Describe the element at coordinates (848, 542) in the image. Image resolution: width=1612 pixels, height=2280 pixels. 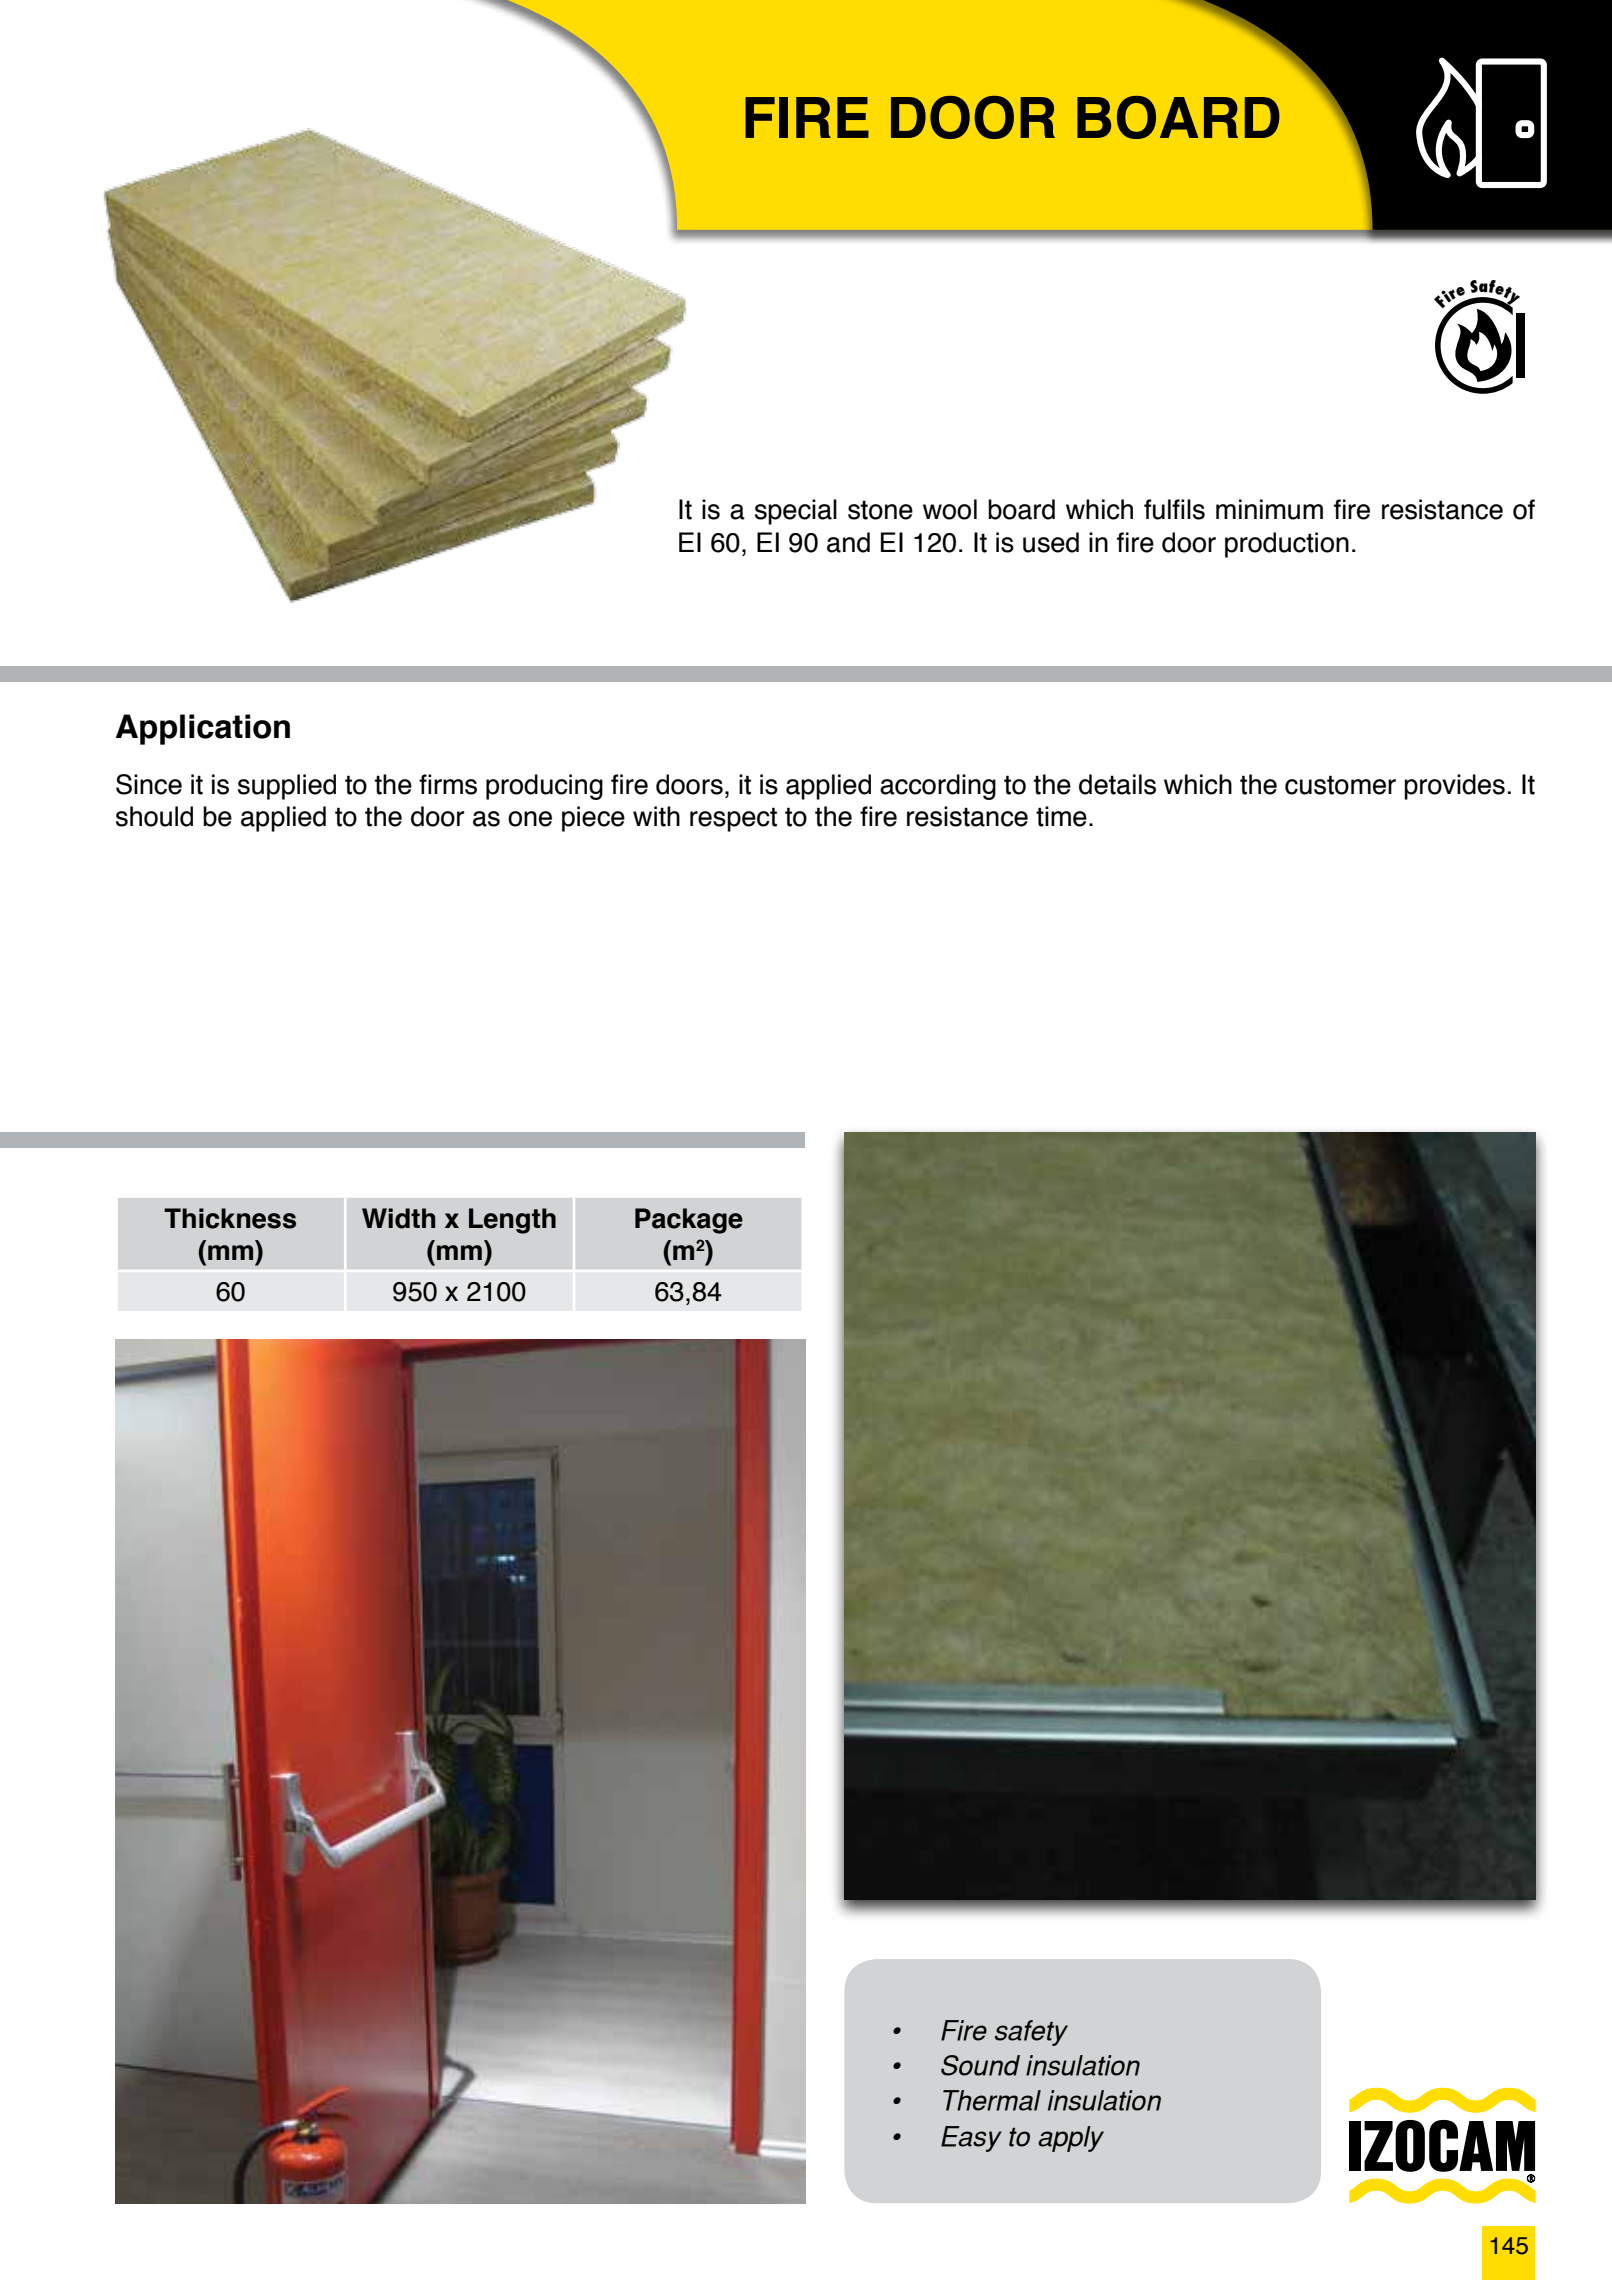
I see `and` at that location.
